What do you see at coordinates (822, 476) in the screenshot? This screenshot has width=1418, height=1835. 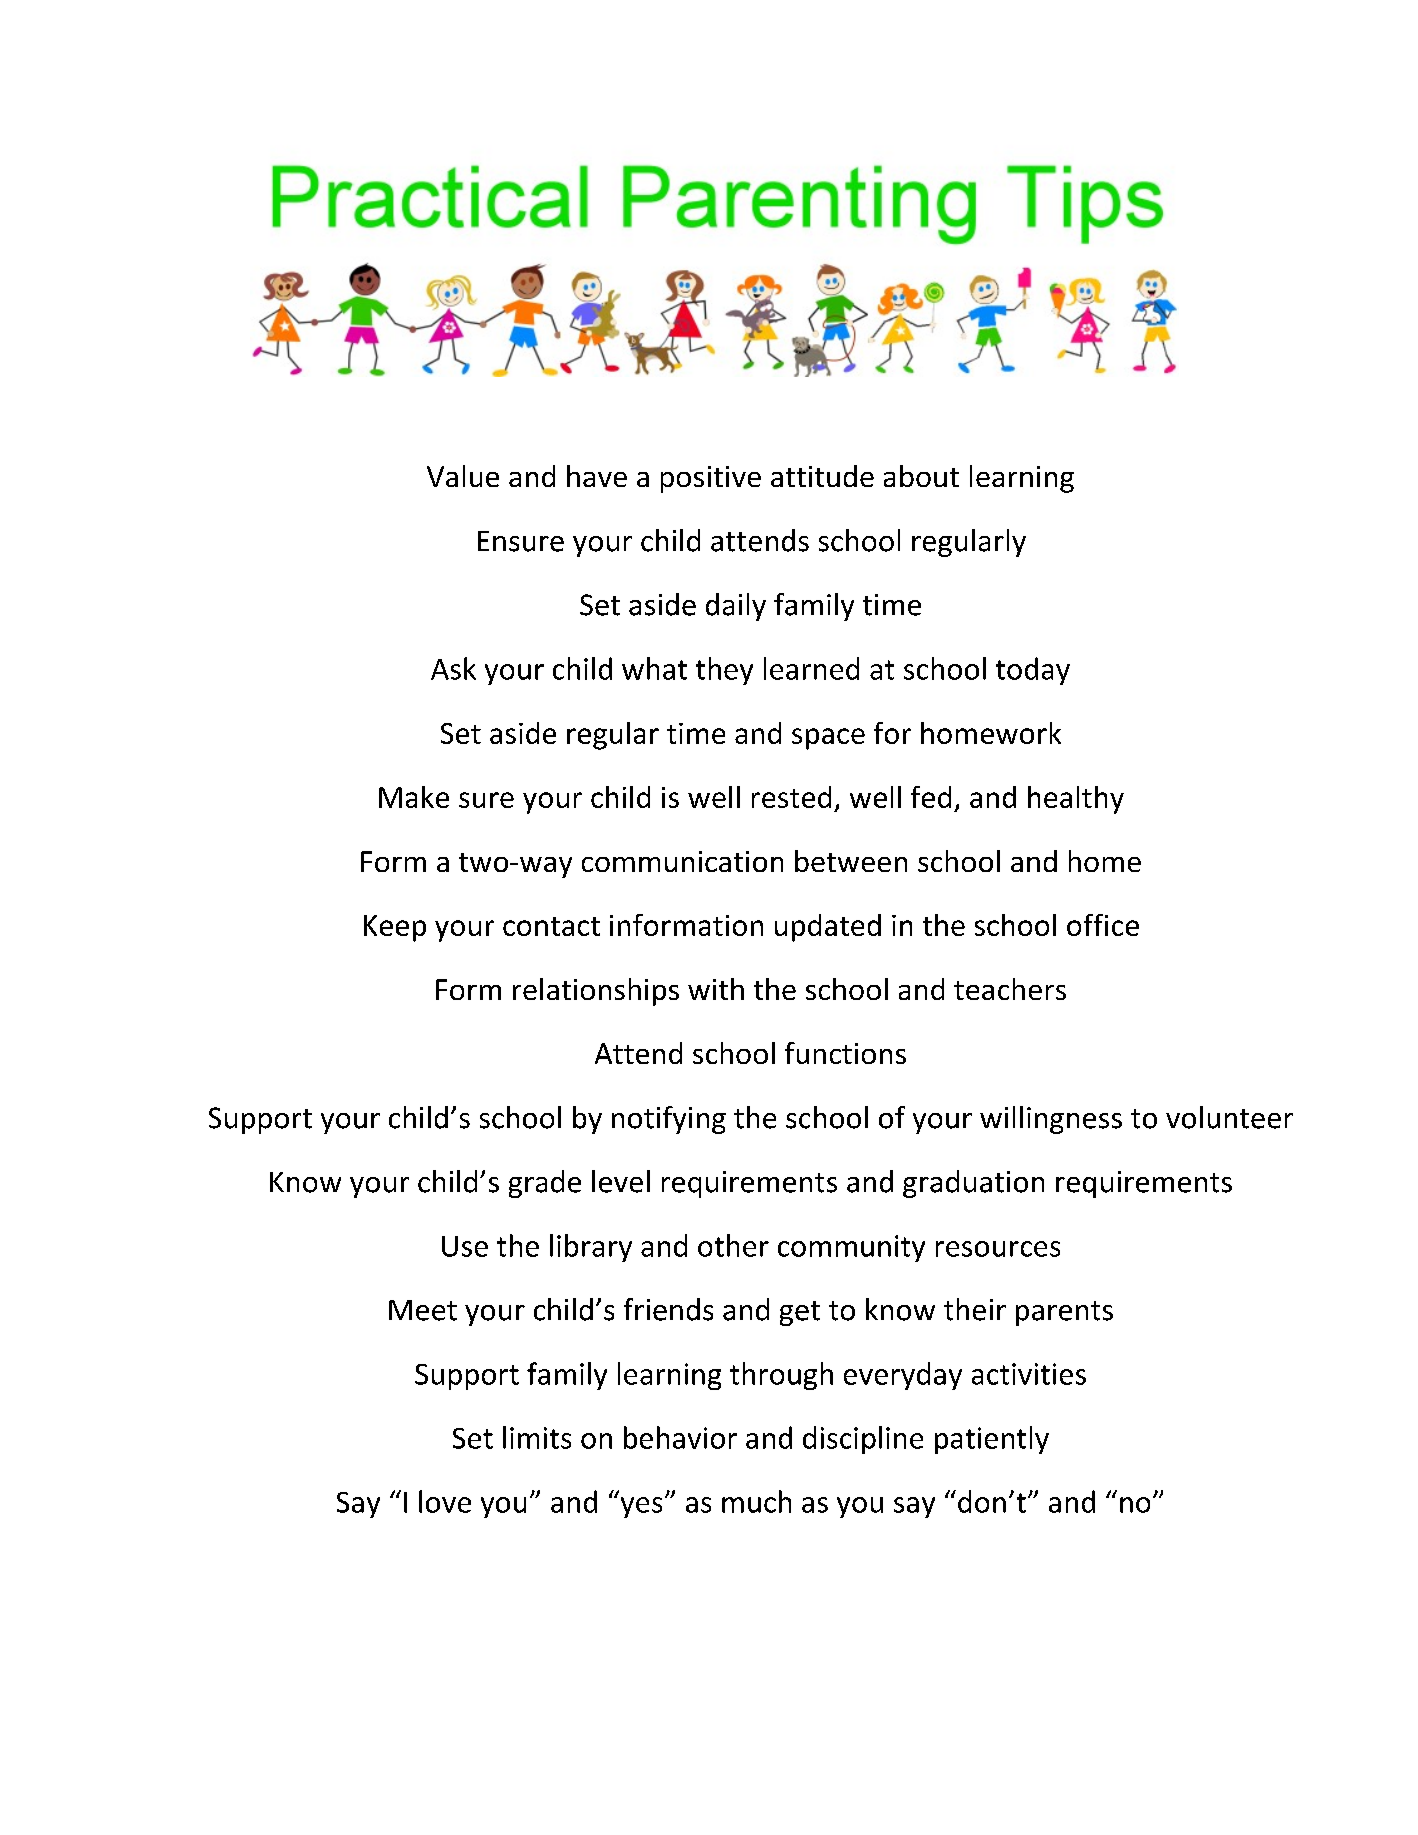 I see `attitude` at bounding box center [822, 476].
